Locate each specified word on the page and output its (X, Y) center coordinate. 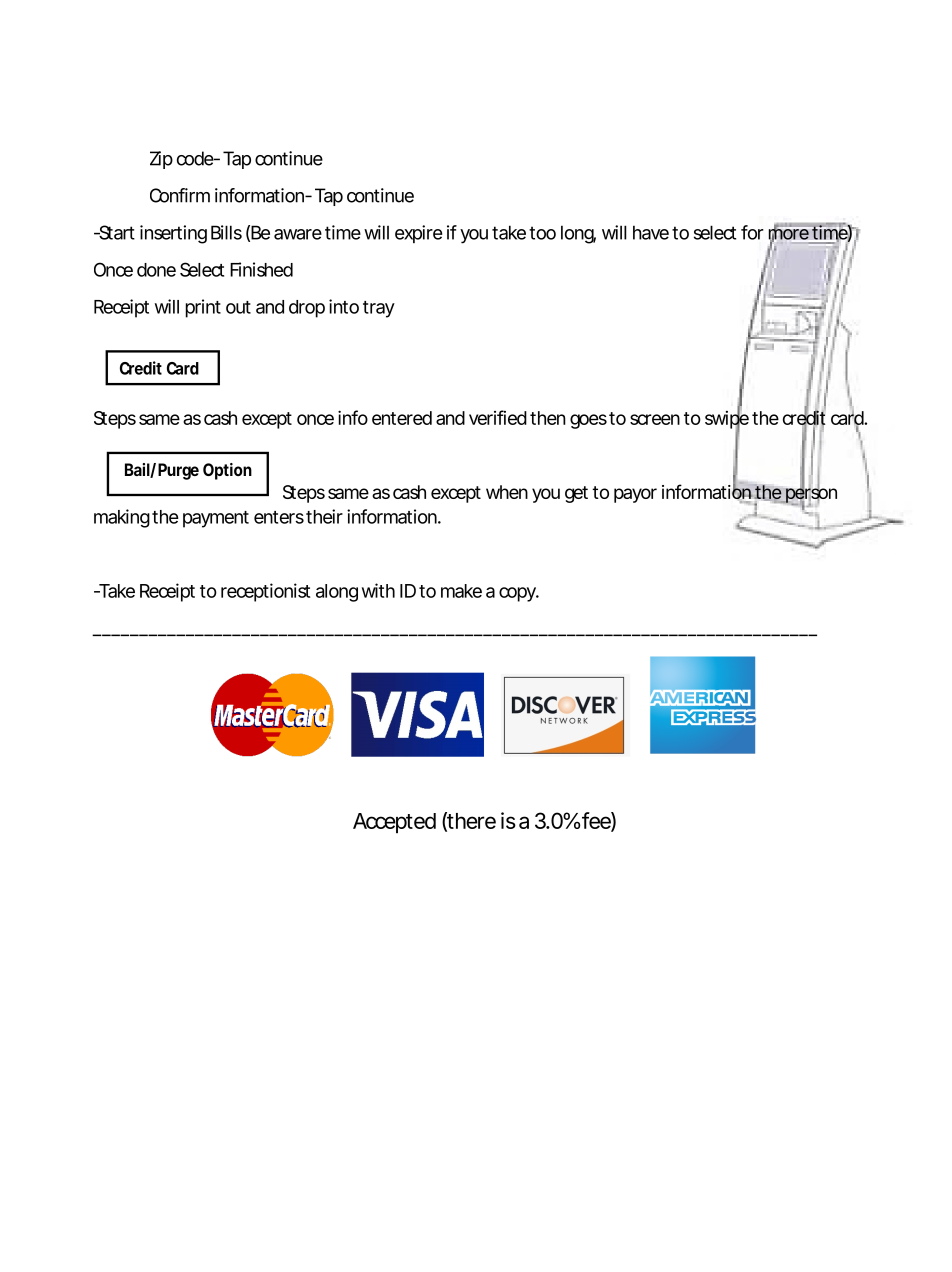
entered (402, 418)
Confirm (180, 195)
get (576, 494)
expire (418, 234)
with (378, 590)
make (461, 591)
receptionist (265, 592)
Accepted (394, 823)
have (651, 232)
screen (655, 419)
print (203, 308)
